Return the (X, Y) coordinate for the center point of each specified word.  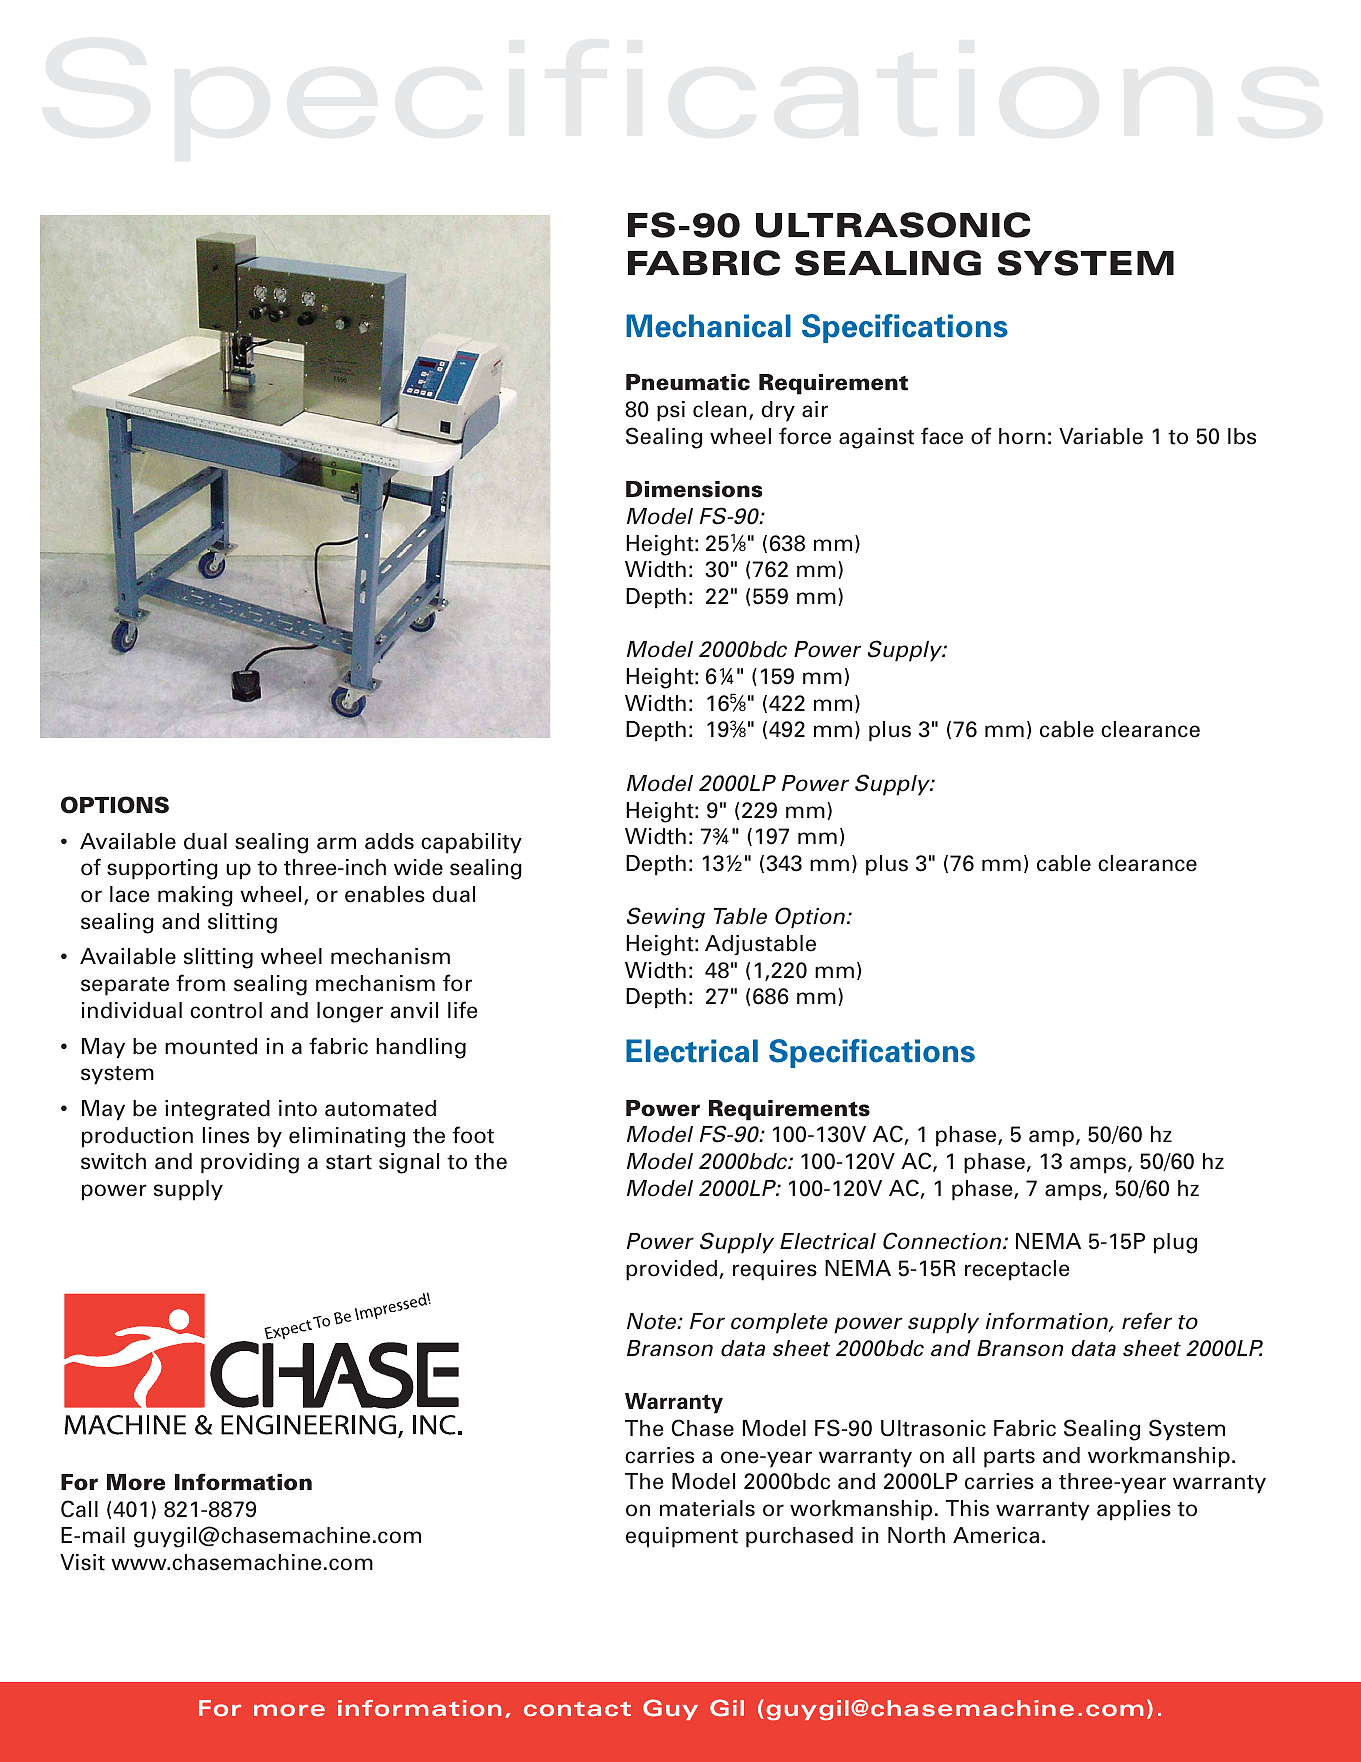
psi (671, 411)
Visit (82, 1562)
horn (1022, 436)
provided (673, 1270)
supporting (162, 869)
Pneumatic (688, 382)
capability (471, 843)
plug (1175, 1243)
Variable (1101, 436)
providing (250, 1163)
